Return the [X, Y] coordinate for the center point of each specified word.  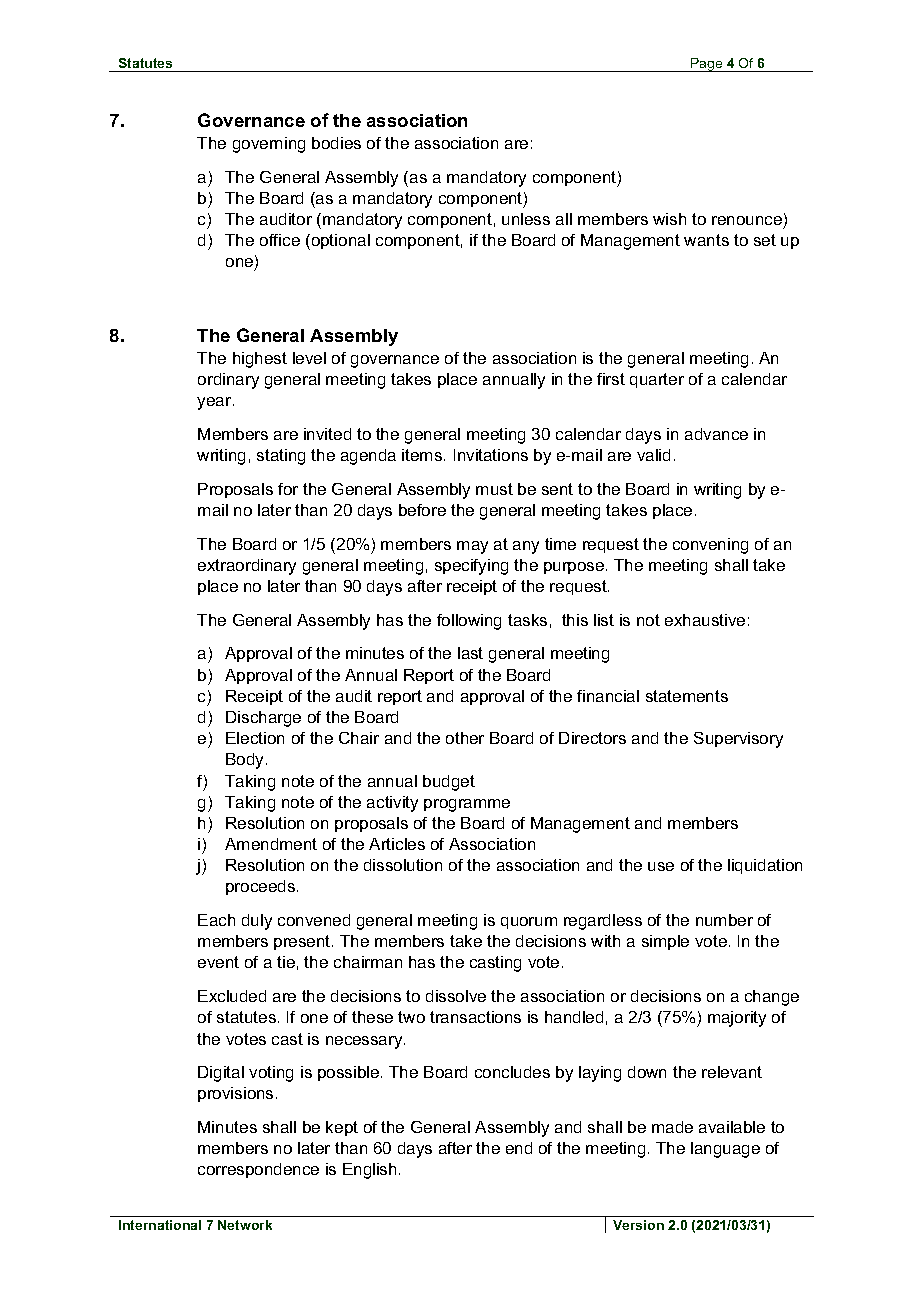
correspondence [258, 1170]
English [369, 1171]
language [725, 1150]
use [661, 866]
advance [716, 434]
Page [707, 65]
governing [269, 145]
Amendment [271, 844]
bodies [336, 143]
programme [467, 805]
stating [281, 457]
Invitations [491, 455]
